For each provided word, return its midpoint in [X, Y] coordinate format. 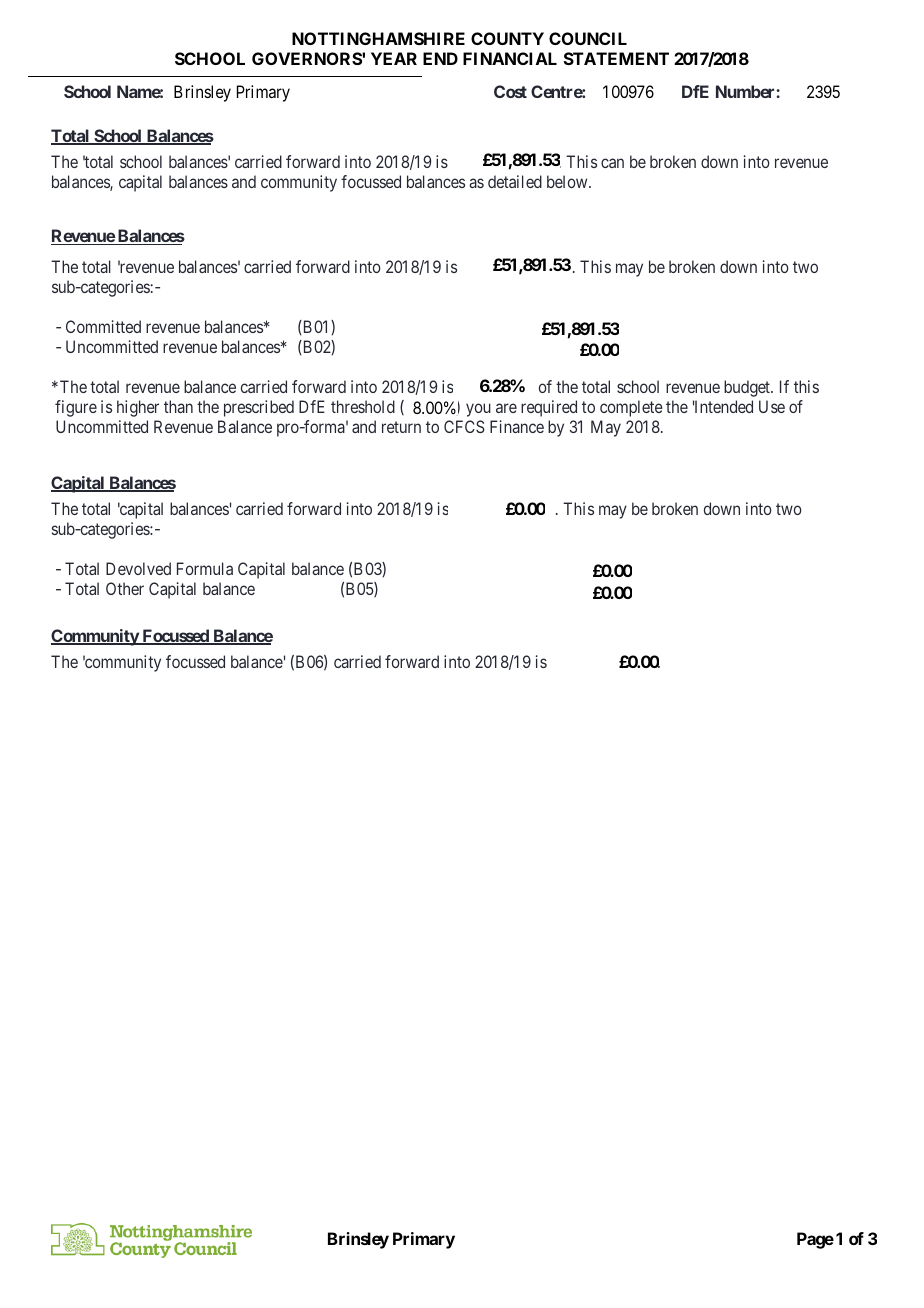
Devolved [138, 568]
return [401, 427]
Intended [723, 406]
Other [125, 588]
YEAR [394, 58]
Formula [205, 568]
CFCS [464, 426]
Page [815, 1240]
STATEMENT [616, 58]
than [178, 406]
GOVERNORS [307, 58]
